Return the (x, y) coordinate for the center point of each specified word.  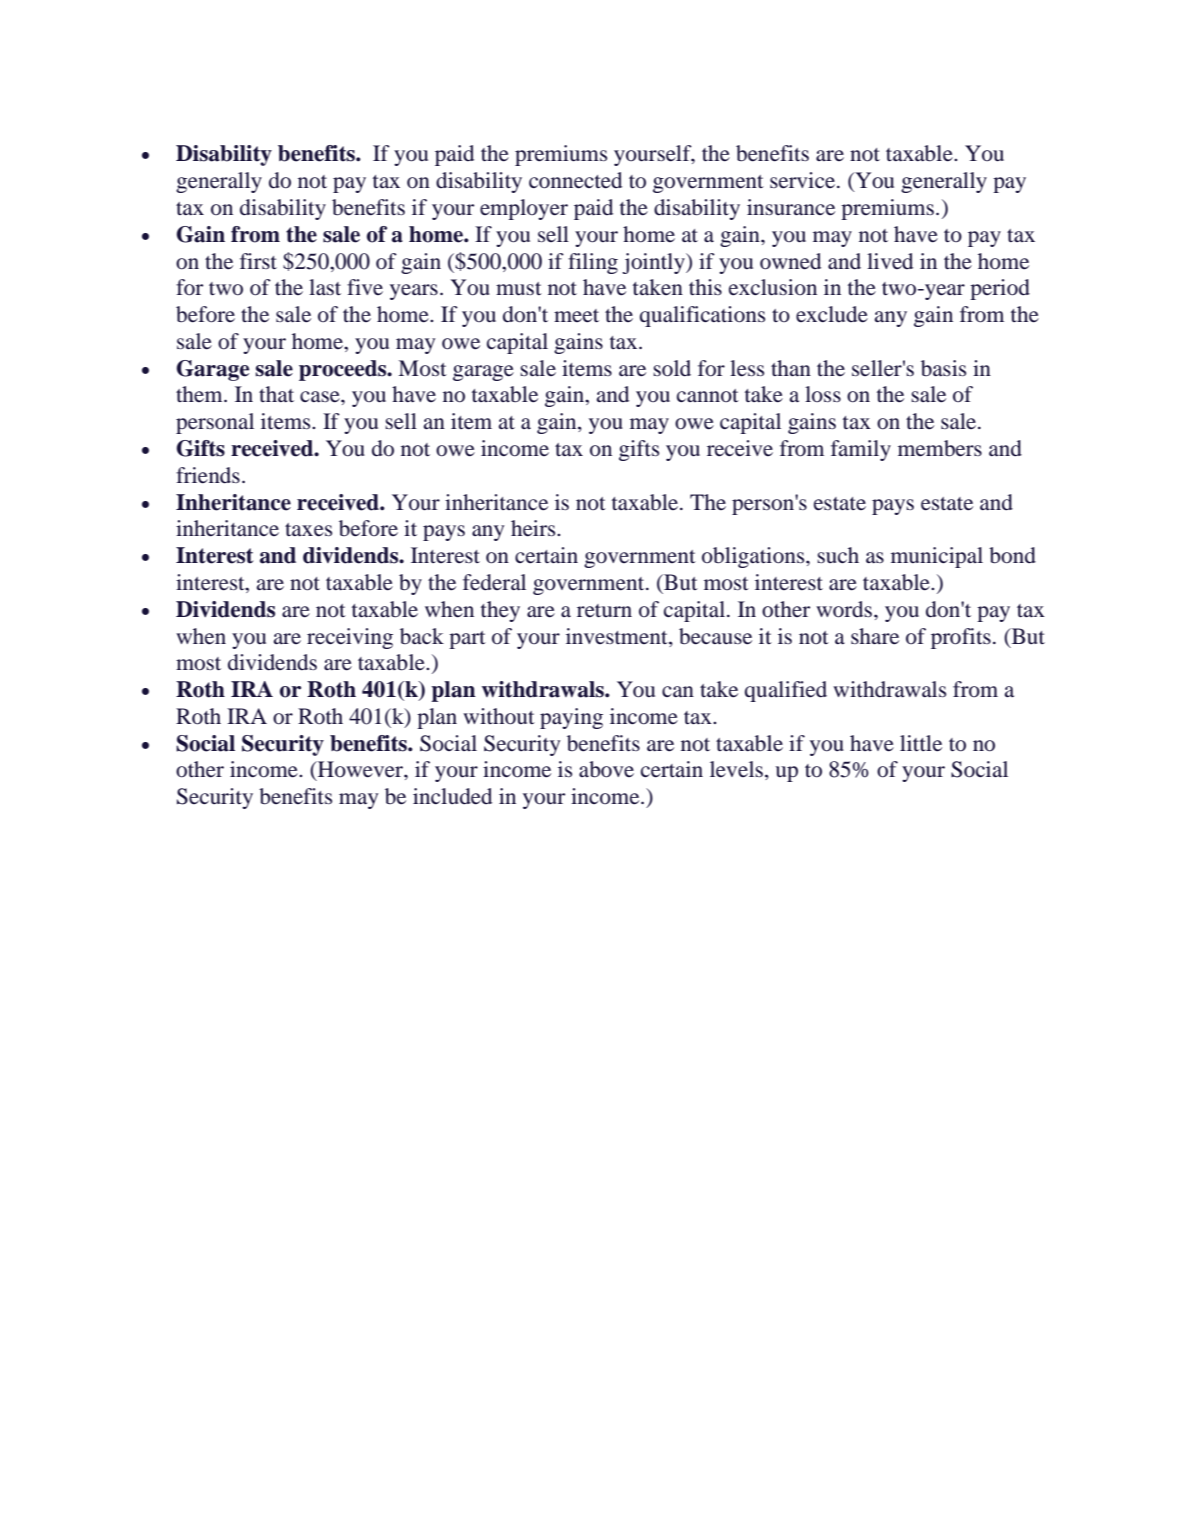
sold (672, 368)
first (258, 261)
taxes (308, 530)
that (276, 394)
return (604, 611)
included (452, 796)
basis (943, 368)
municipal (937, 557)
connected (575, 180)
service (804, 180)
